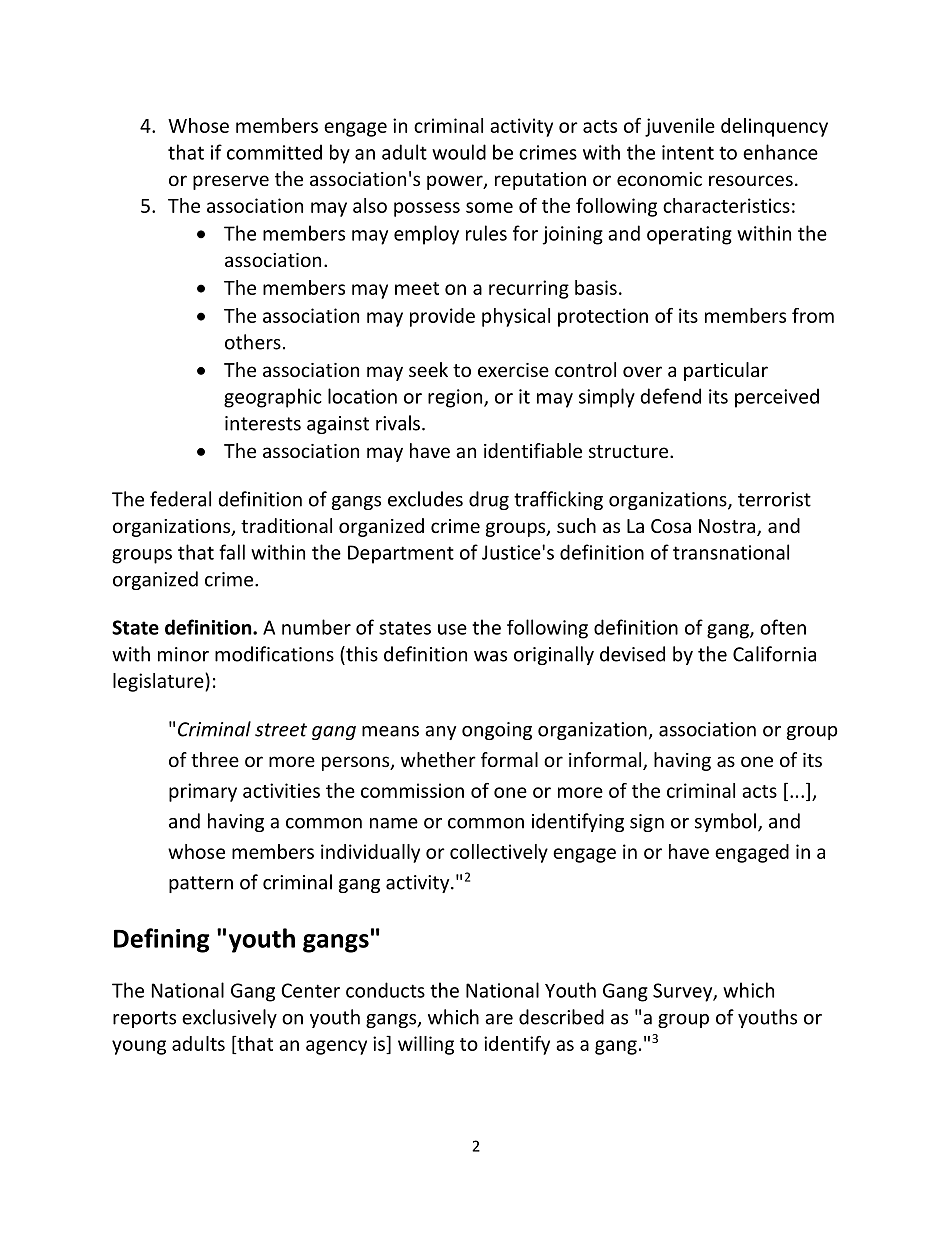 Image resolution: width=952 pixels, height=1233 pixels. Describe the element at coordinates (459, 152) in the image. I see `would` at that location.
